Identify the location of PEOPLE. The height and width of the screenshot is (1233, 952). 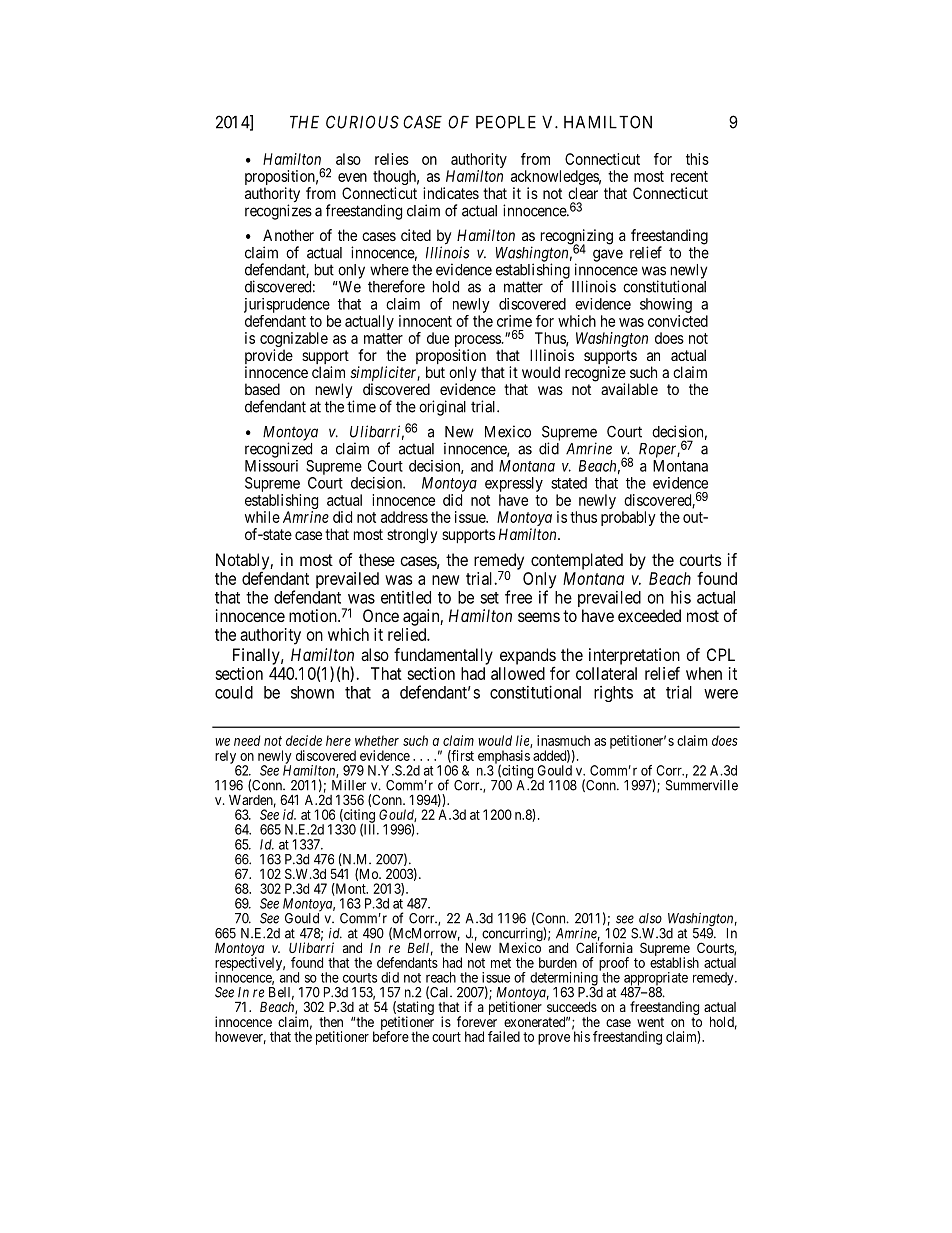
(506, 122).
